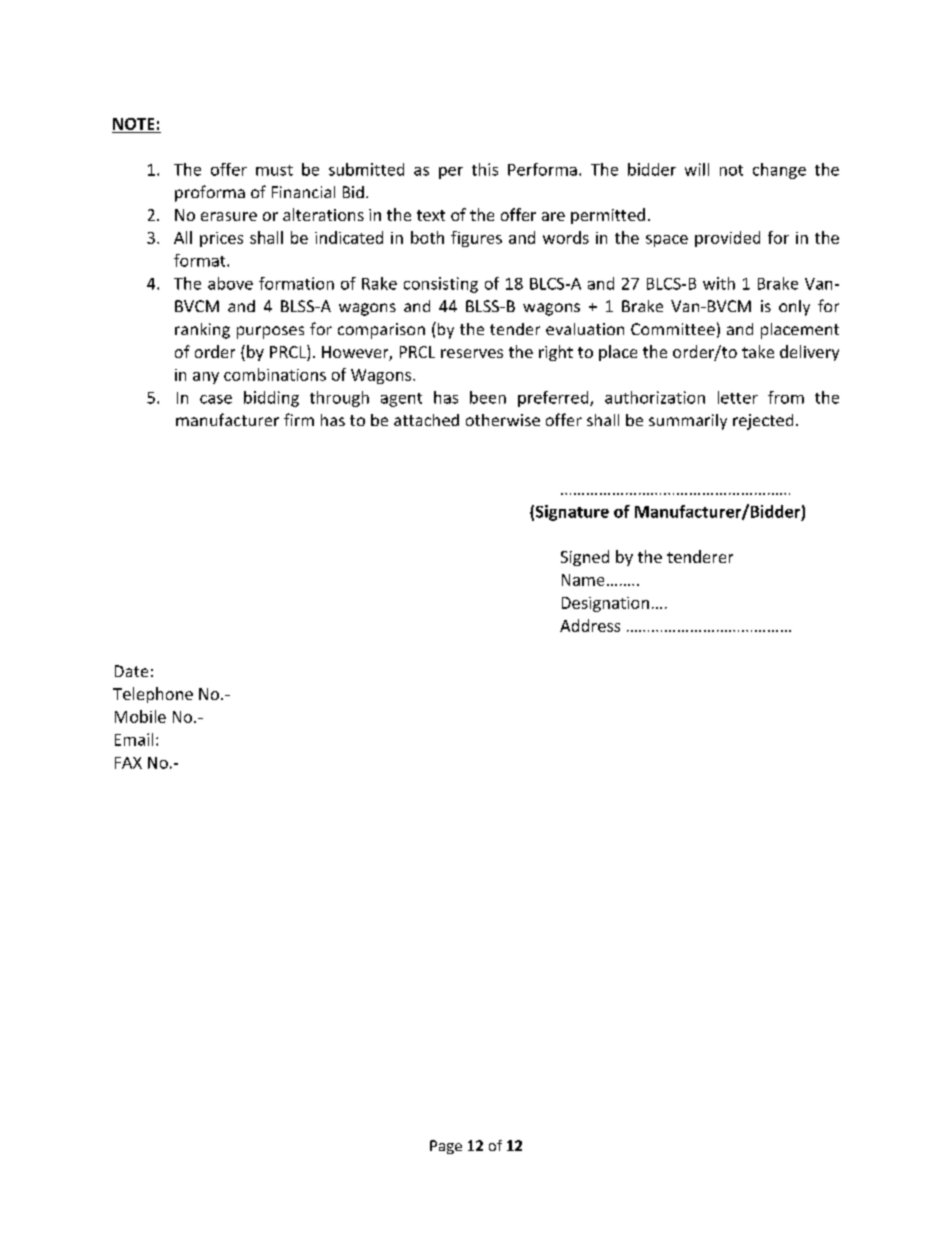 The width and height of the document is (952, 1233). I want to click on will, so click(697, 169).
